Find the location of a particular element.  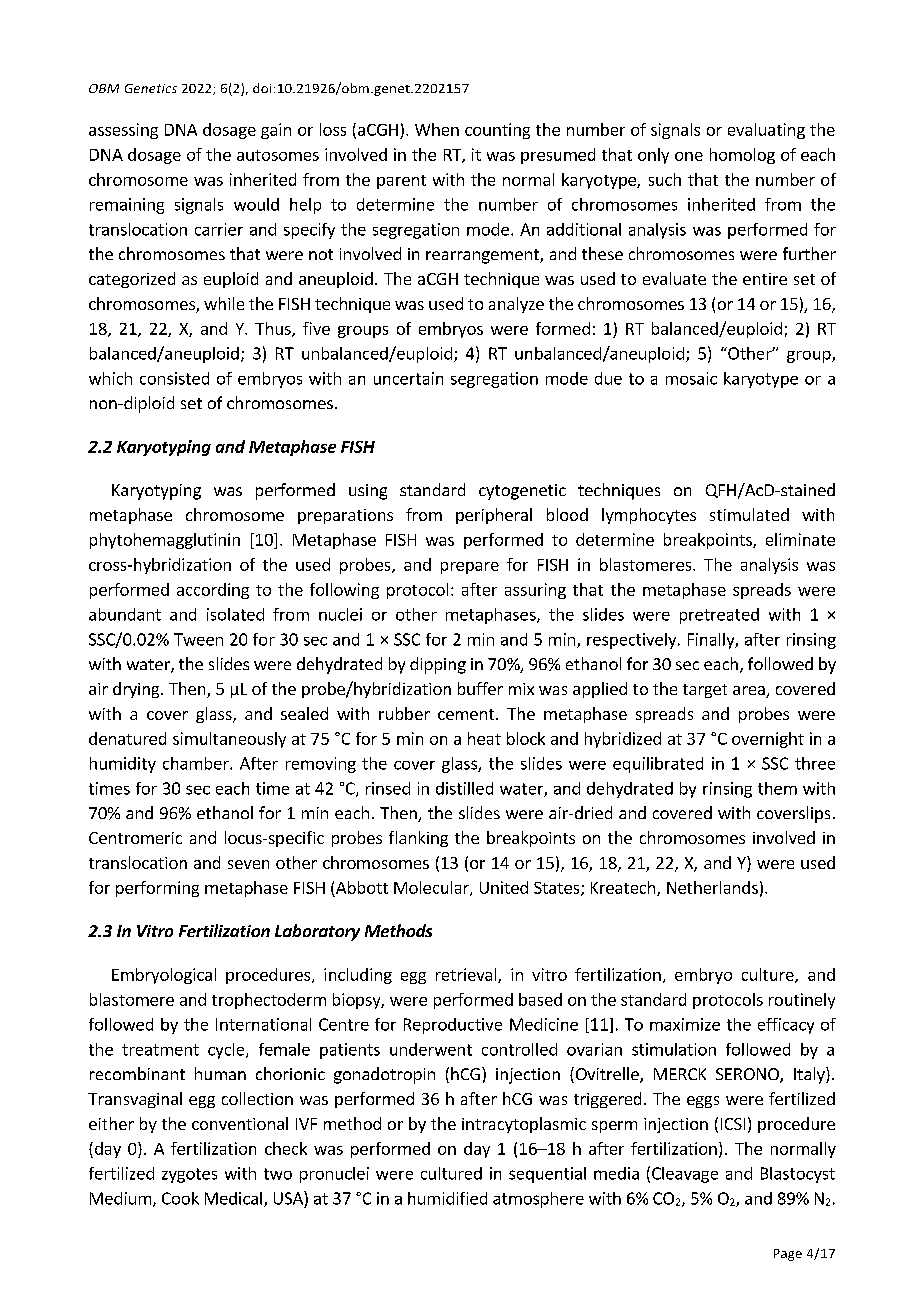

buffer is located at coordinates (480, 688).
